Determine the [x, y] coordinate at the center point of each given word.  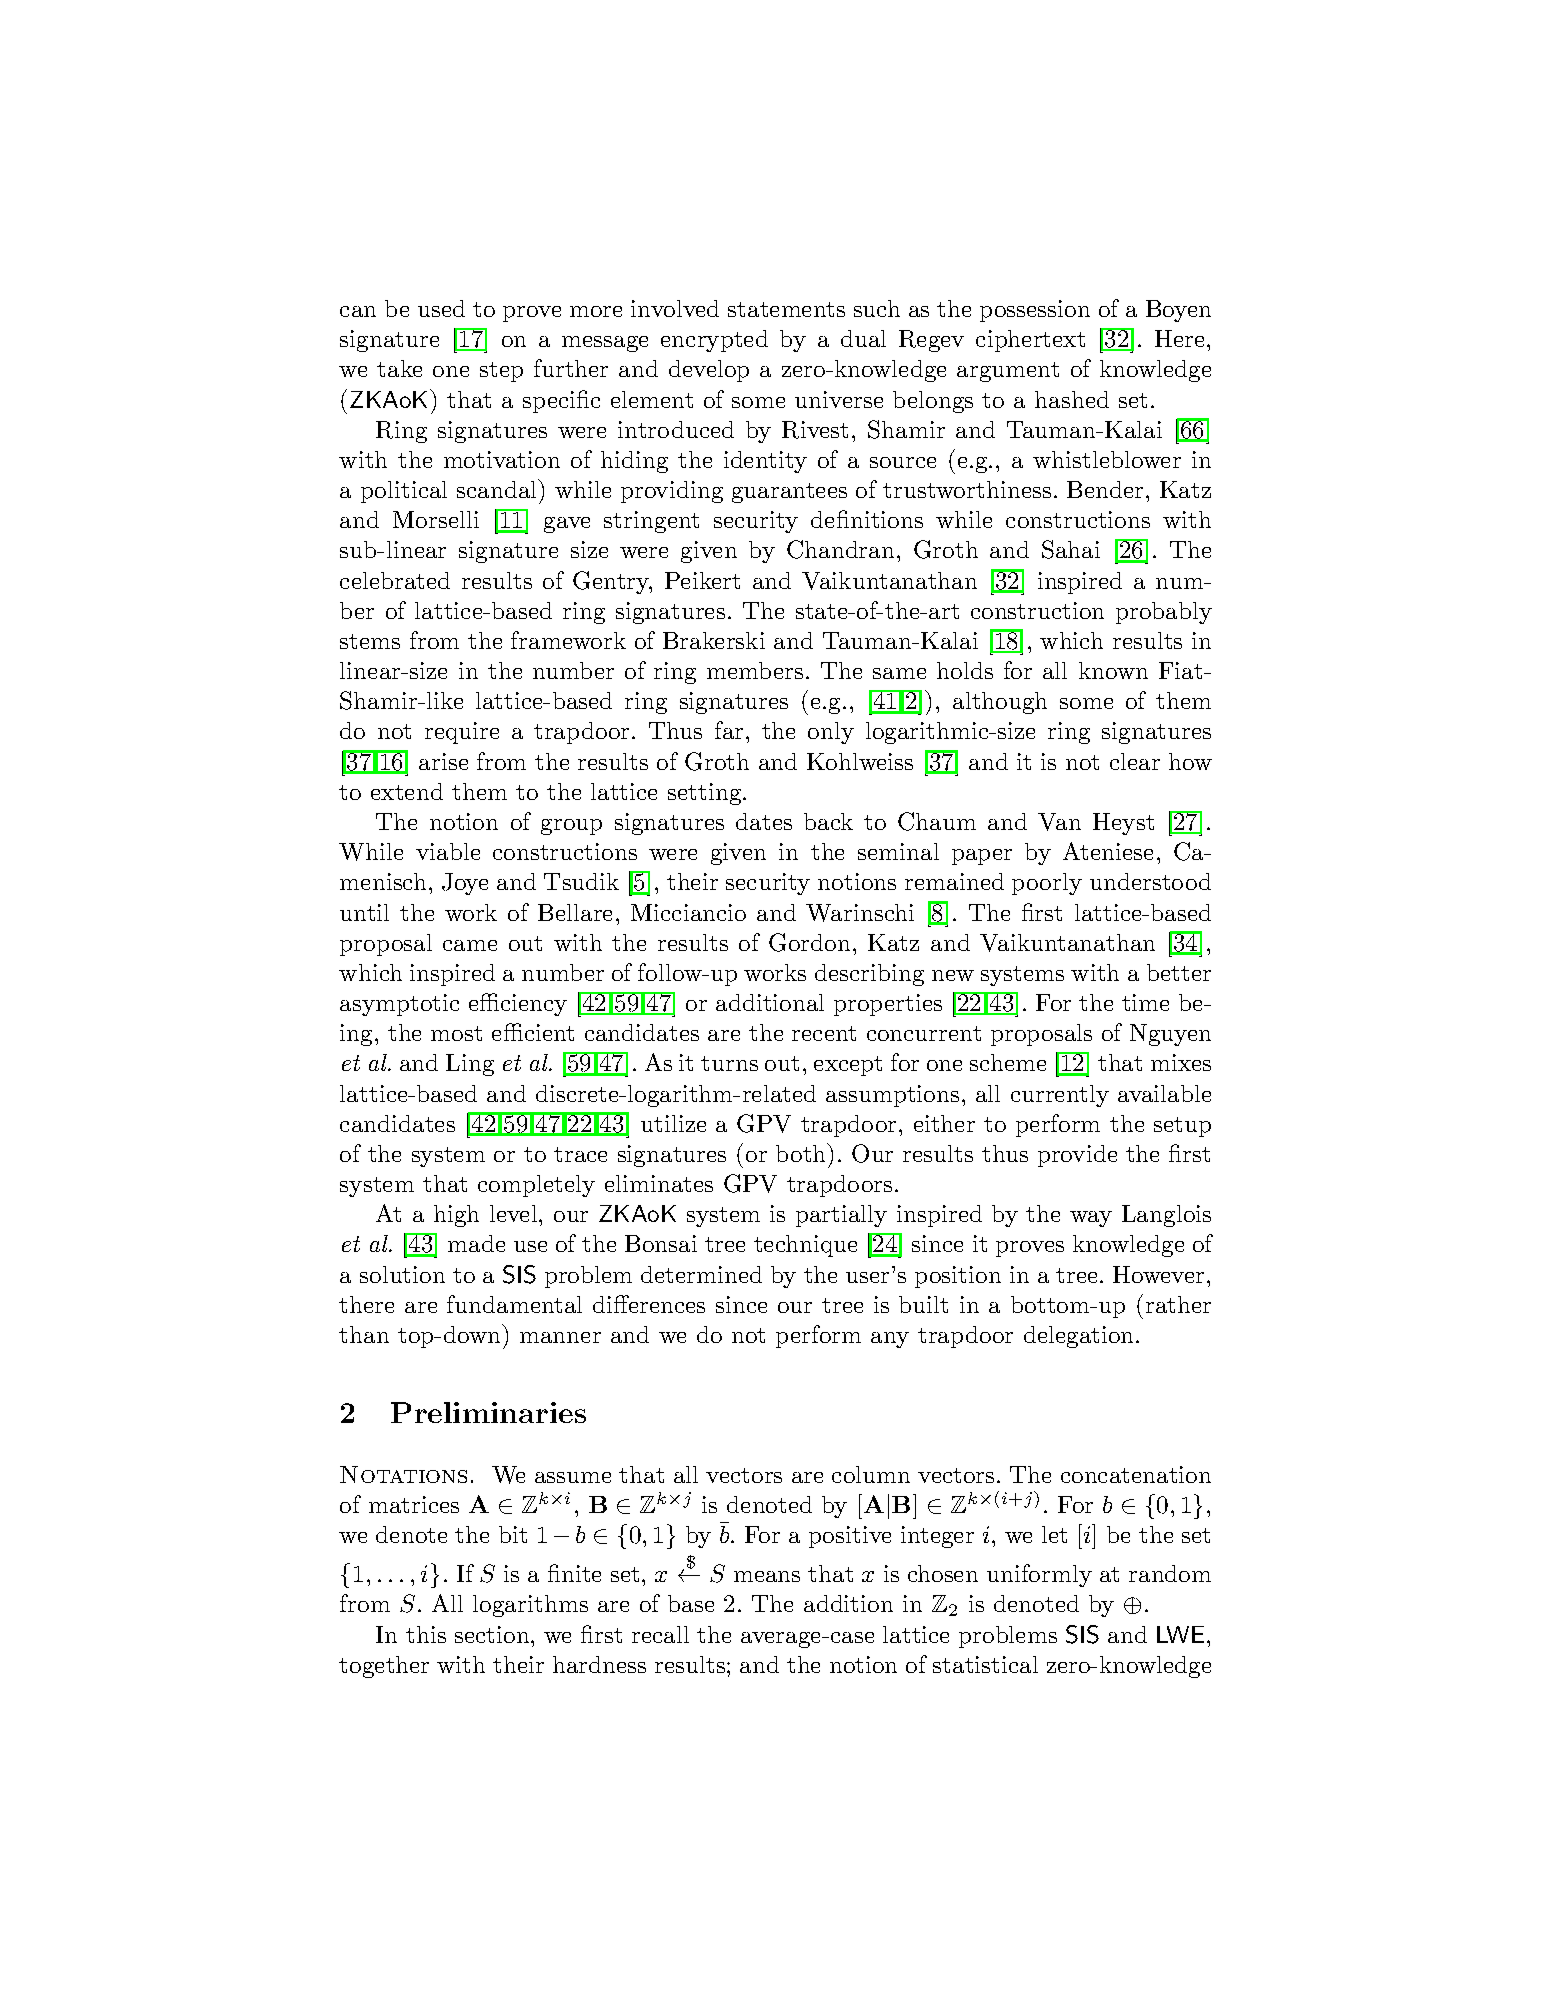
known [1113, 670]
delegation [1078, 1337]
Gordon [809, 942]
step [501, 372]
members [755, 670]
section [493, 1634]
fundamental [514, 1304]
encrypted [714, 341]
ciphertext [1030, 341]
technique [805, 1246]
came [470, 945]
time [1145, 1002]
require [462, 733]
